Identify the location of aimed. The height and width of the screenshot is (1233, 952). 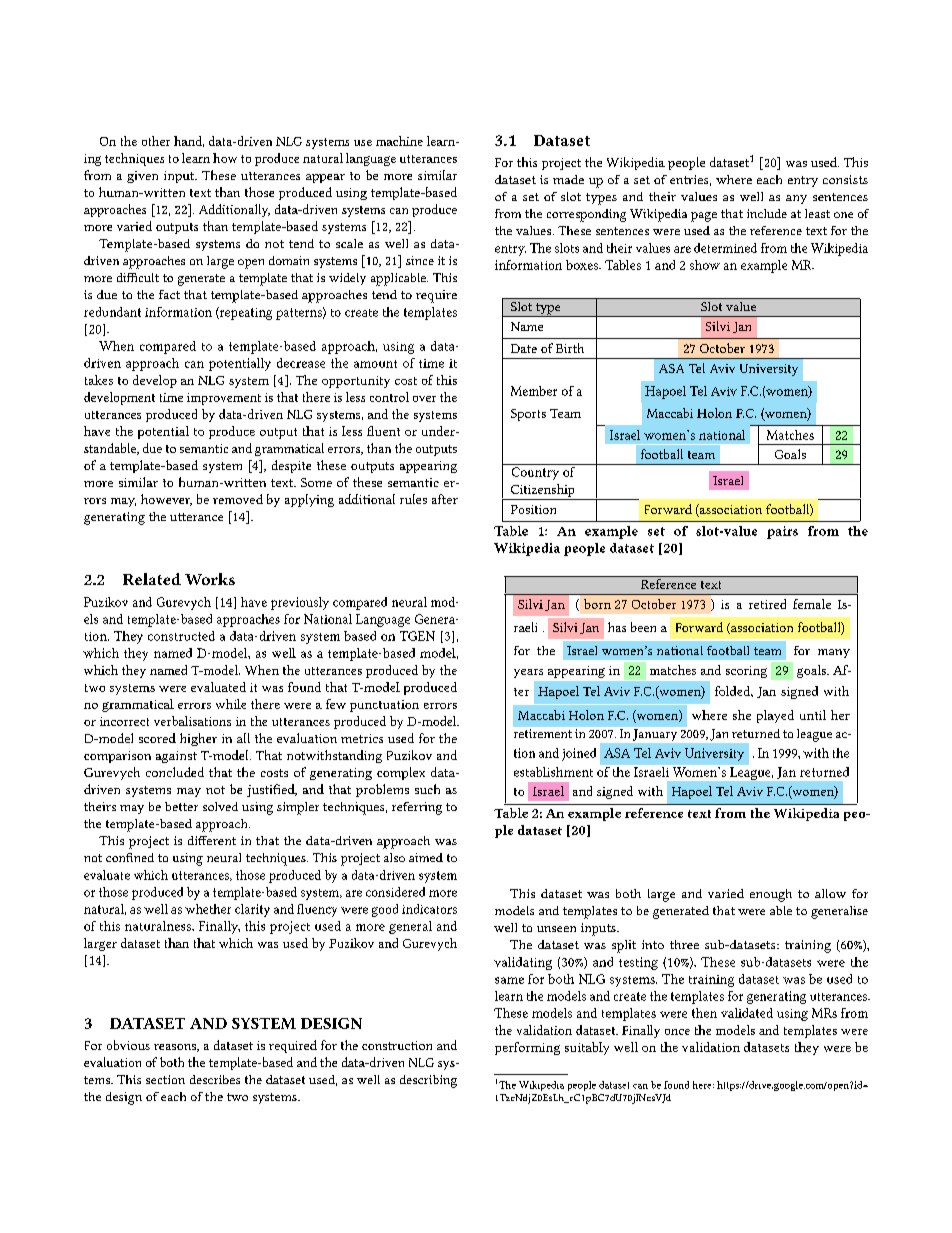
(426, 857).
